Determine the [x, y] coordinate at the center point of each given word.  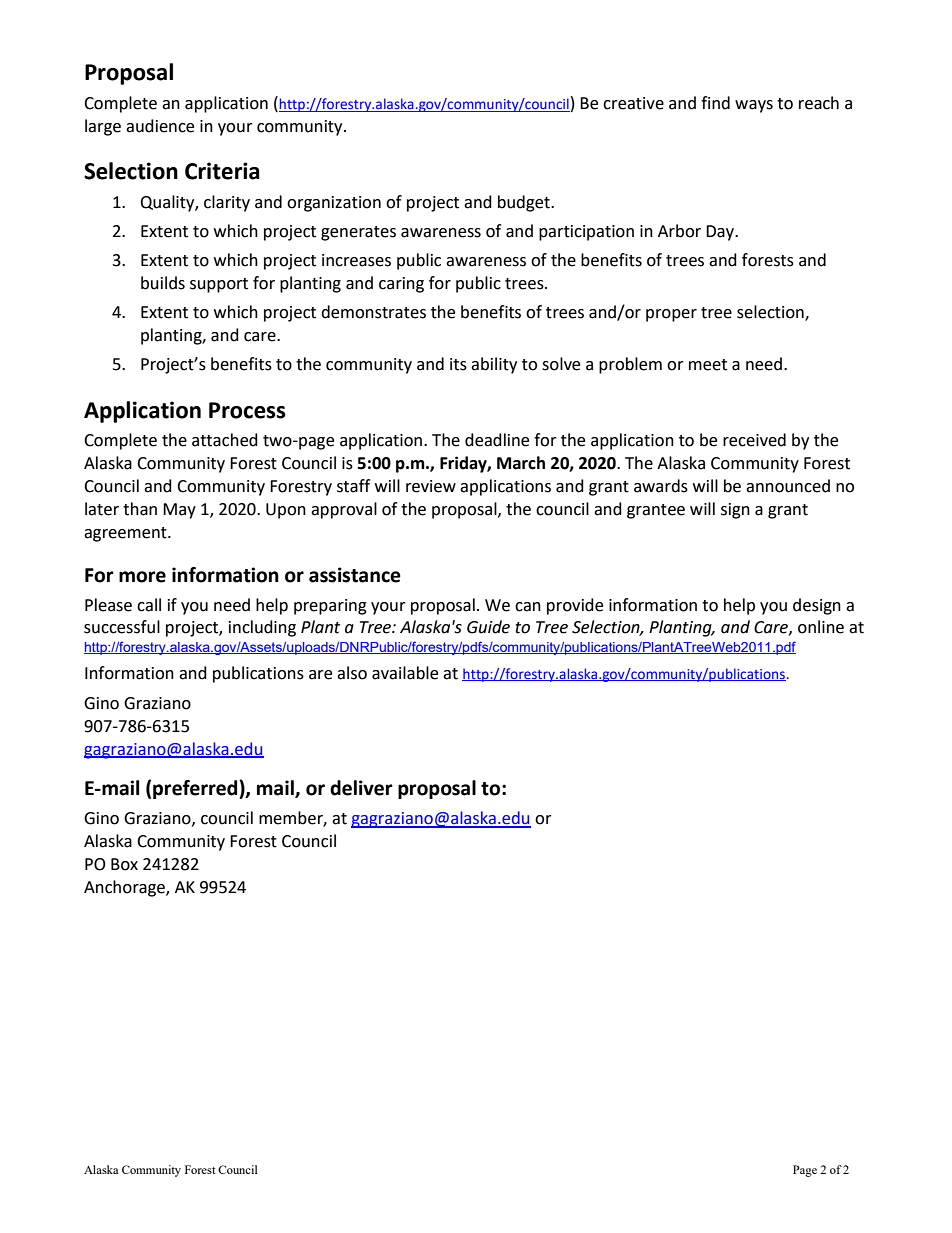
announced [788, 486]
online [821, 627]
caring [401, 285]
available [405, 673]
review [431, 486]
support [219, 285]
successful [122, 627]
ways [754, 106]
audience [160, 126]
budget [525, 203]
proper [671, 315]
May [179, 511]
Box [124, 864]
